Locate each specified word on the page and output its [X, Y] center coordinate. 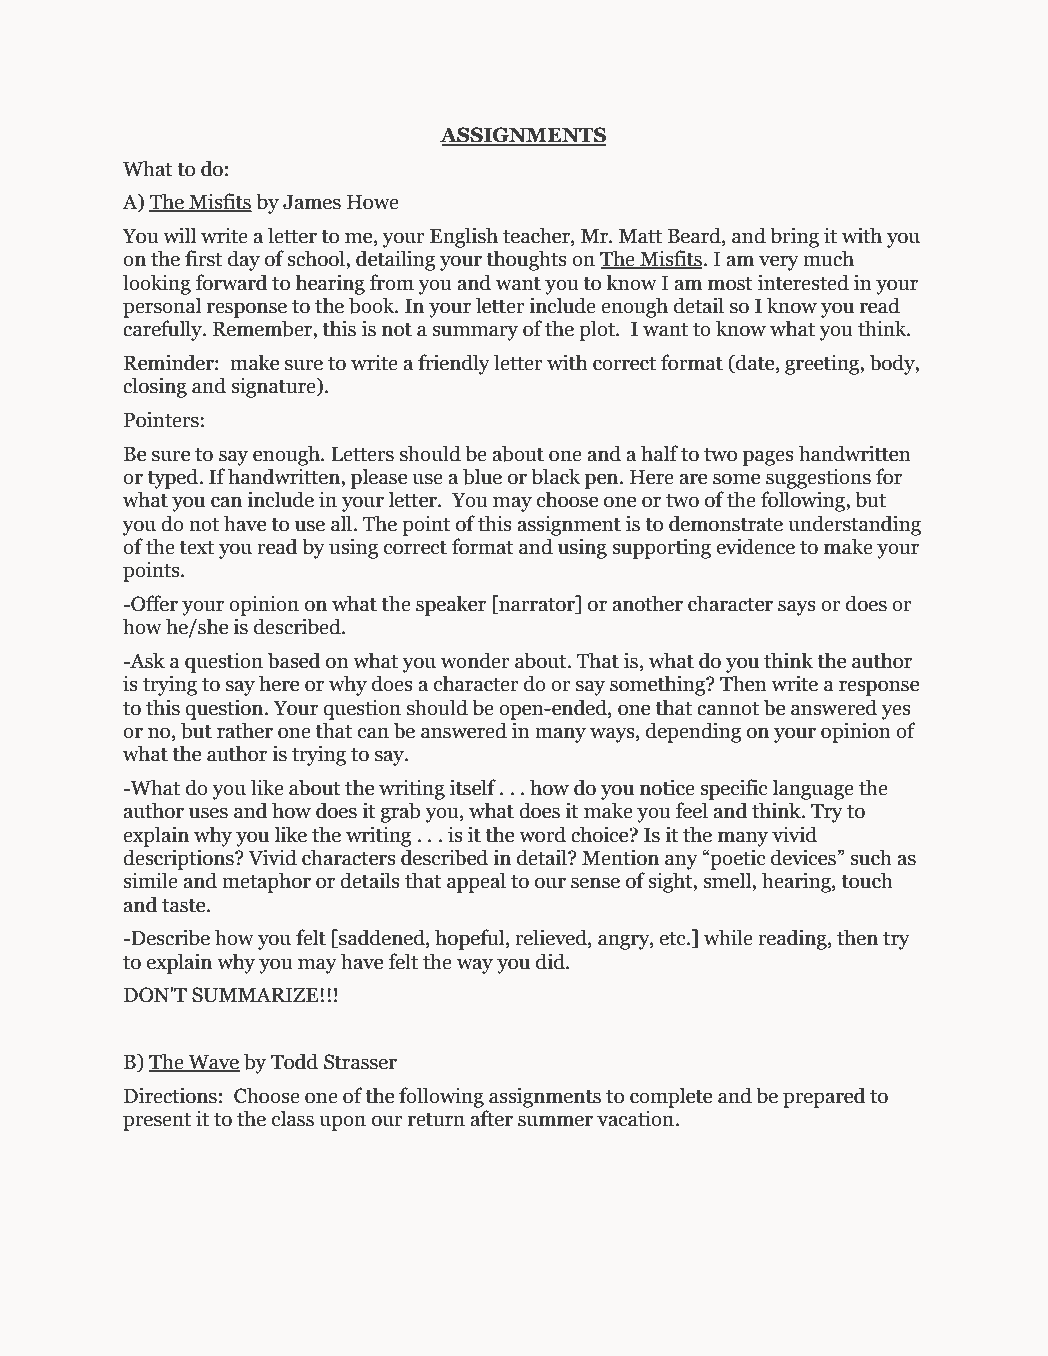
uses [208, 813]
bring [794, 237]
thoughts [526, 260]
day [244, 260]
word [542, 834]
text [196, 548]
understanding [854, 525]
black [556, 476]
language [813, 789]
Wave [213, 1063]
